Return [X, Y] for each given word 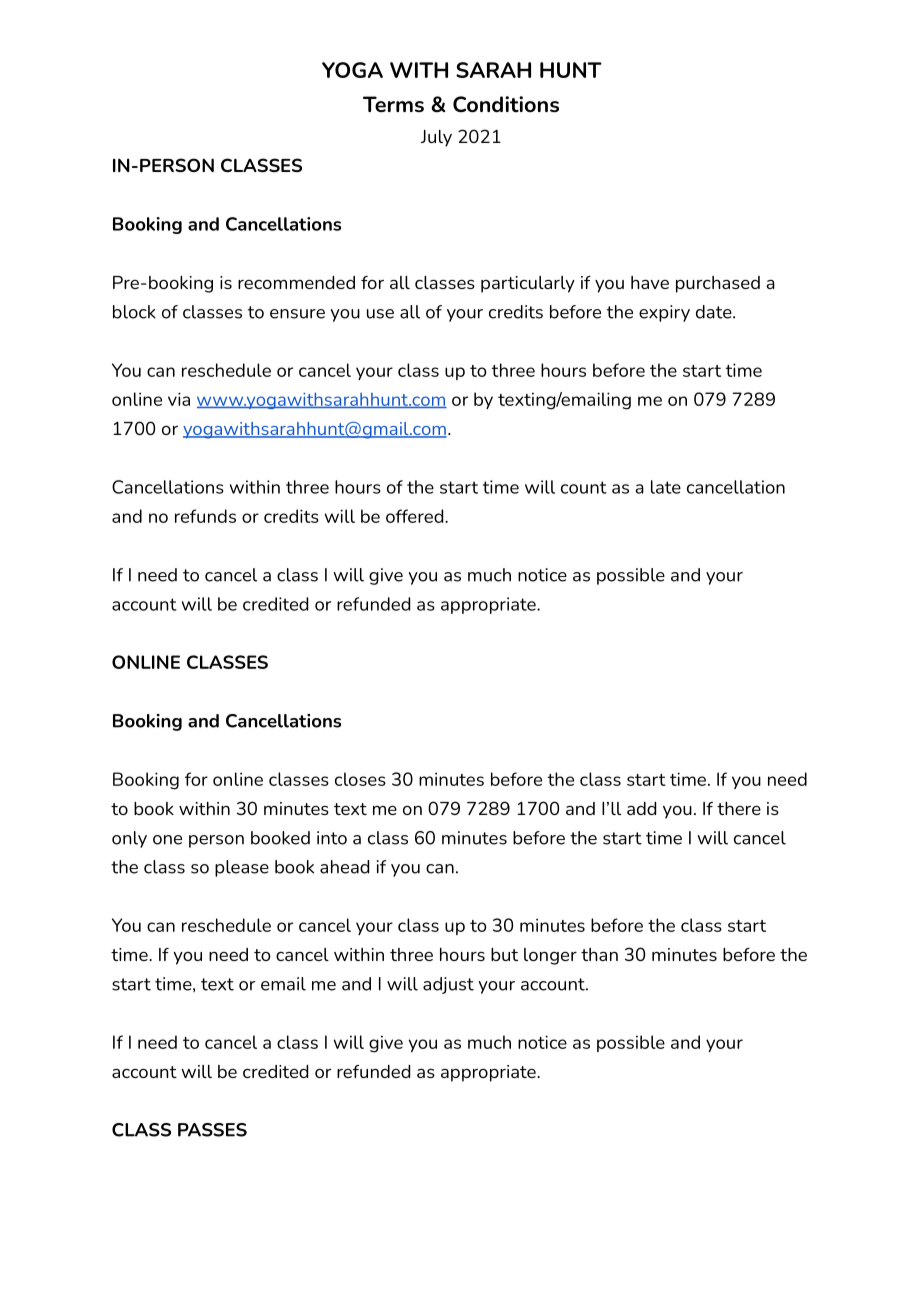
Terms [393, 104]
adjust [448, 985]
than [599, 954]
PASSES [212, 1130]
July [436, 138]
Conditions [506, 104]
